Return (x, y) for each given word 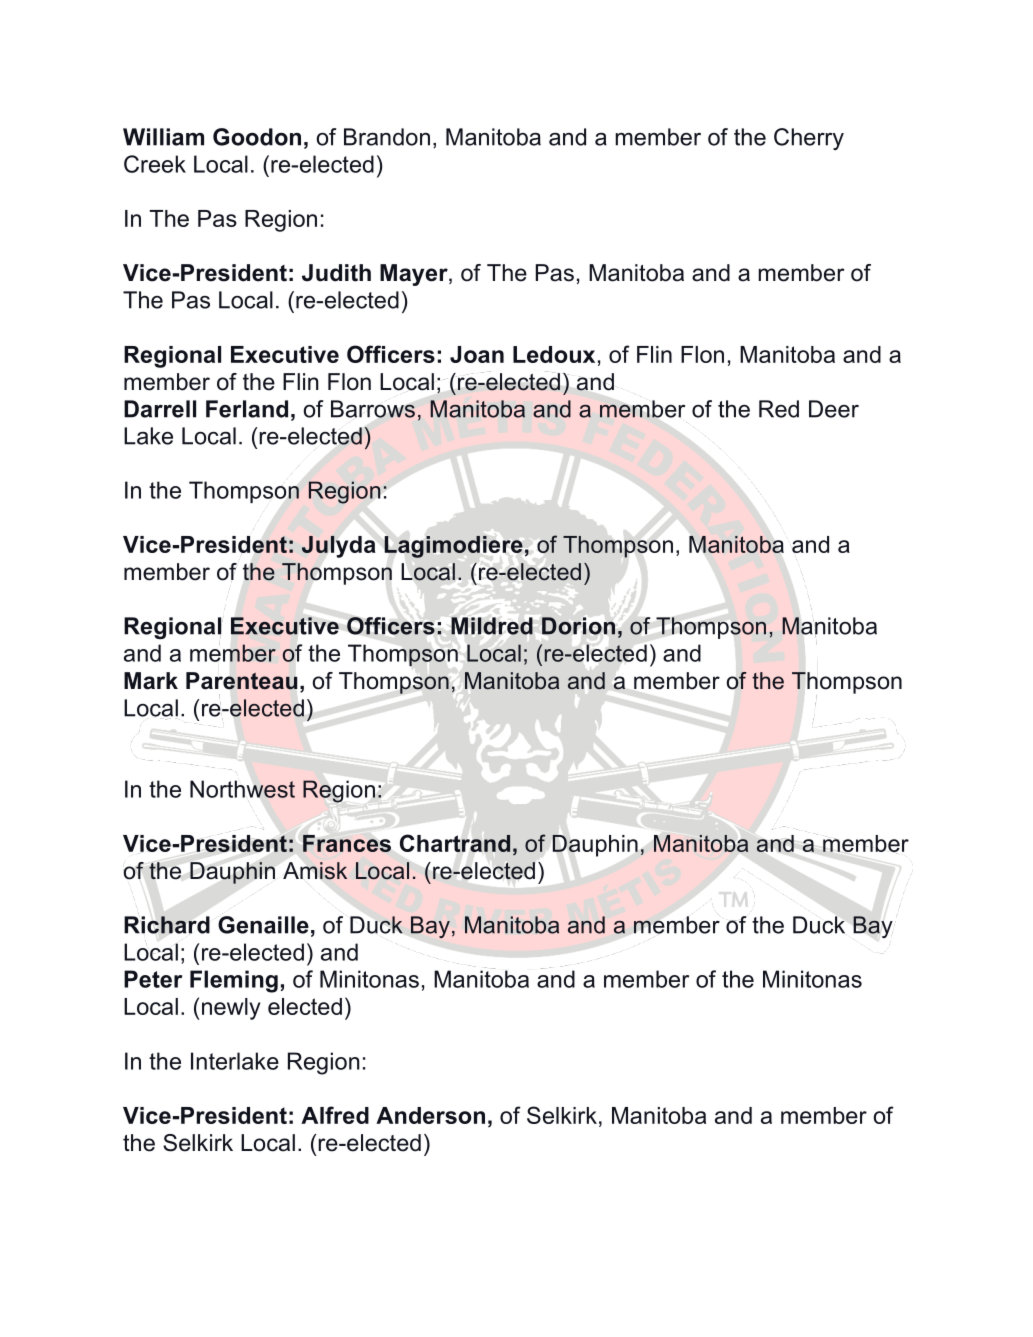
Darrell (160, 409)
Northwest (242, 789)
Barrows (373, 409)
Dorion (578, 626)
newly (231, 1009)
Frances (347, 843)
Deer (834, 409)
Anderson (430, 1115)
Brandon (387, 137)
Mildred (492, 626)
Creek (155, 164)
